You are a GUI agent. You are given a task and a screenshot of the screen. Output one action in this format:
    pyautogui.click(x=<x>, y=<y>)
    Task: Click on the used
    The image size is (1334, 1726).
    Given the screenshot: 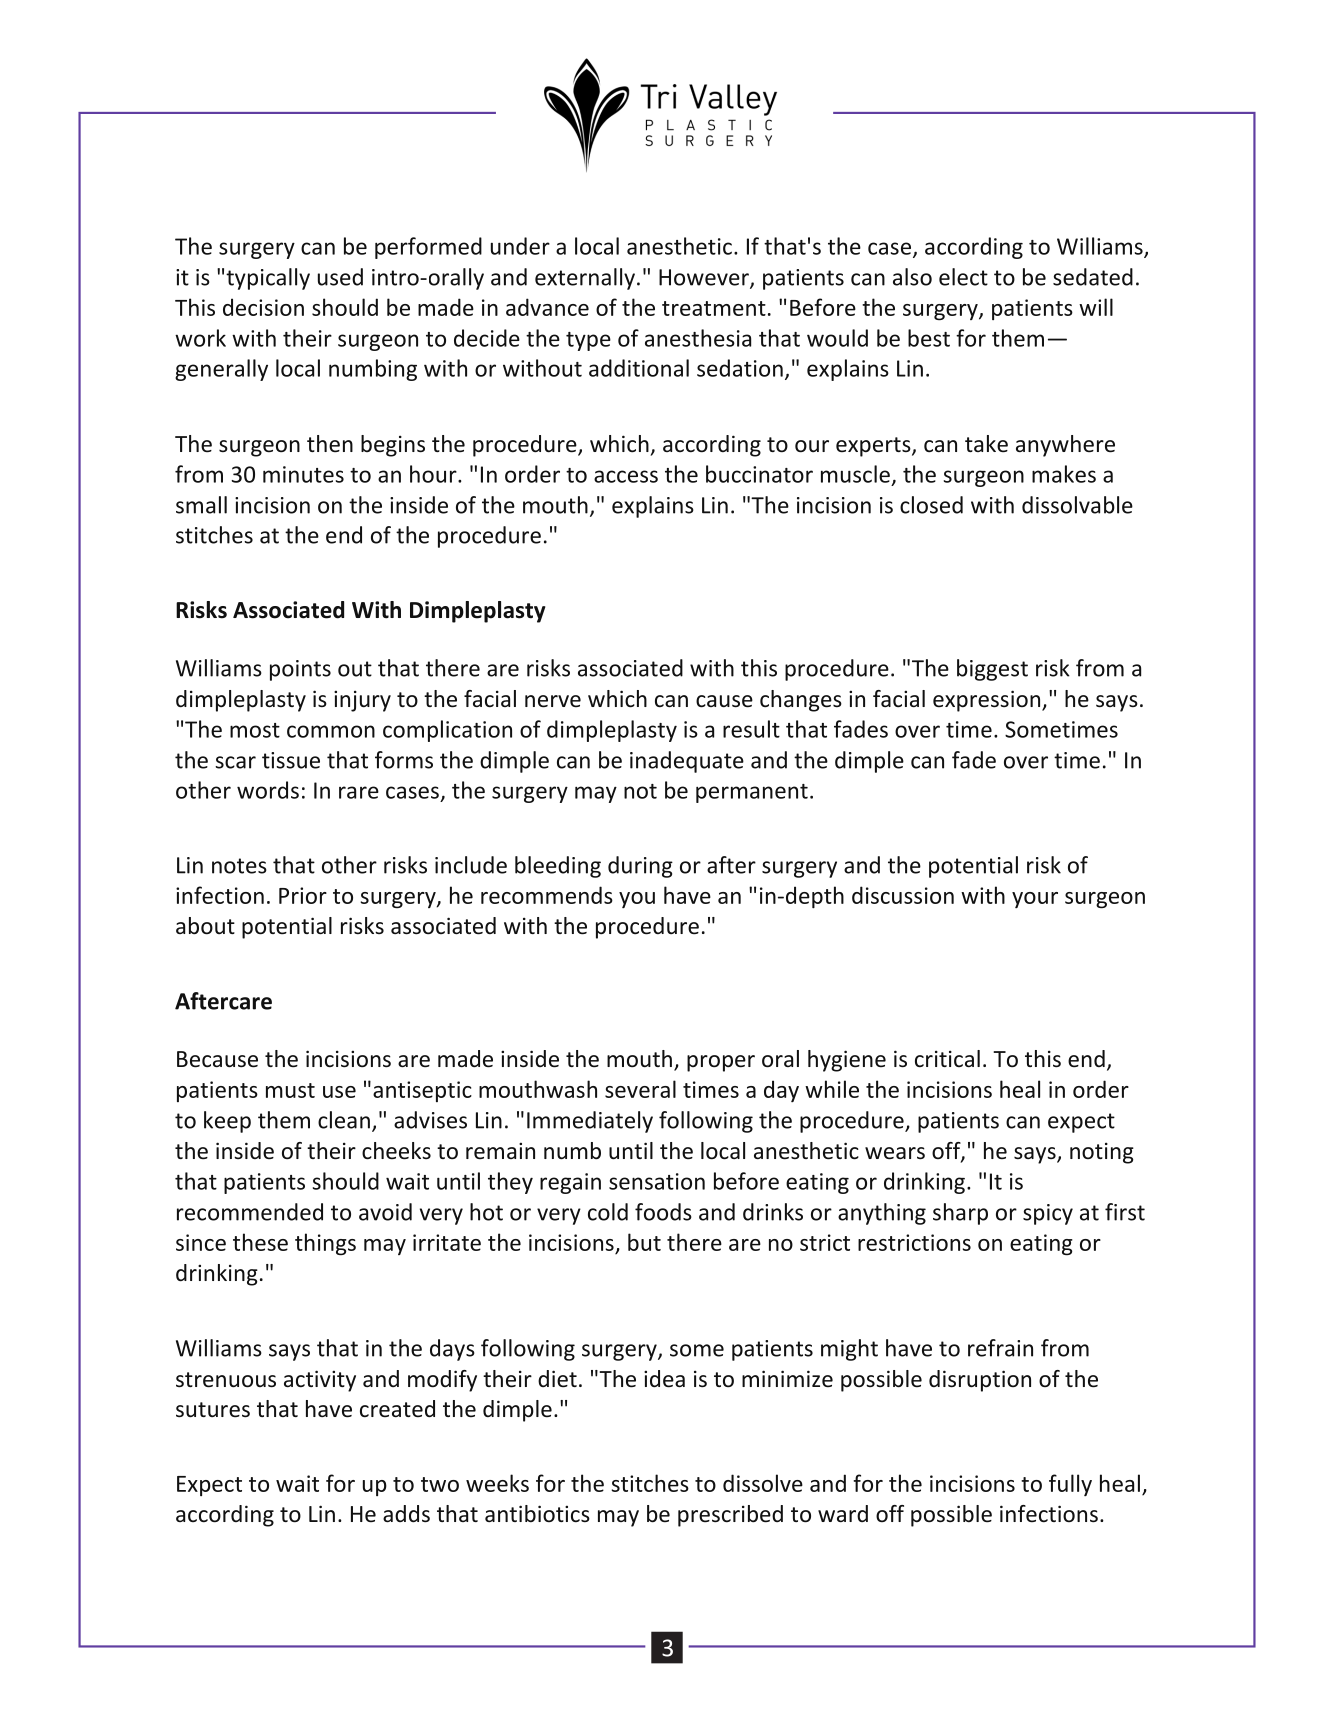 What is the action you would take?
    pyautogui.click(x=340, y=277)
